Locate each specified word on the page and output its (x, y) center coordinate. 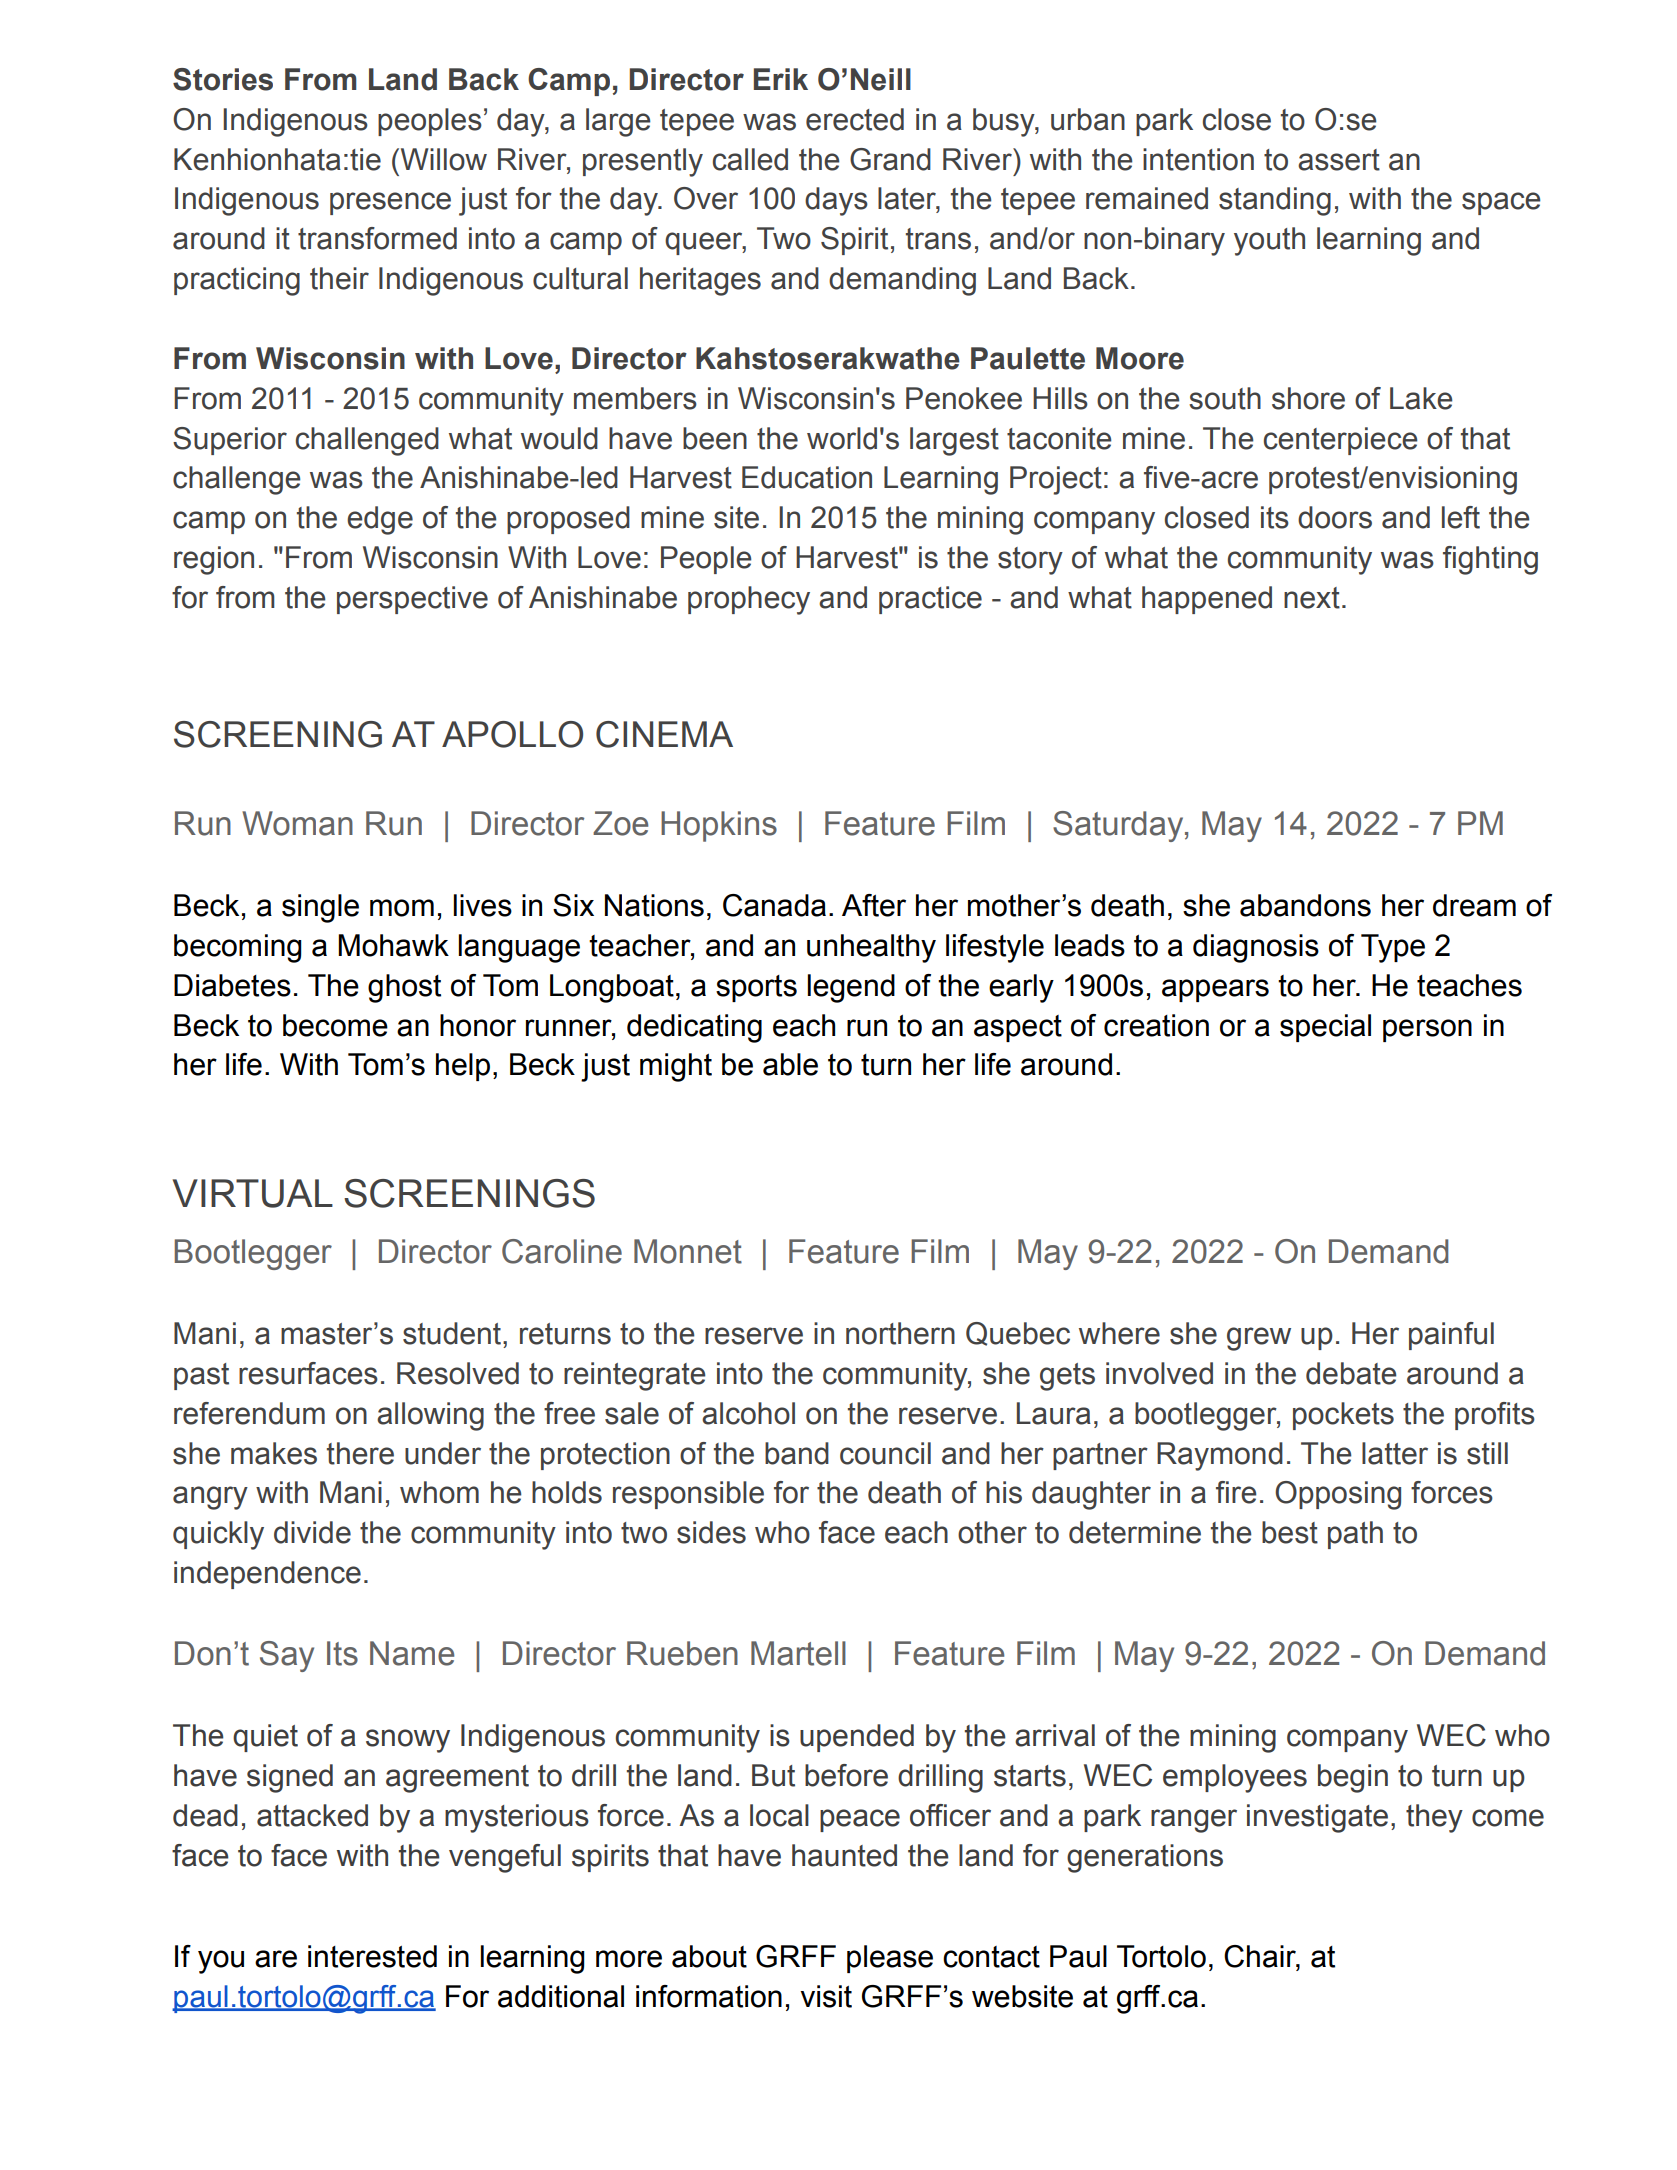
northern (900, 1333)
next (1312, 598)
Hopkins (719, 826)
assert (1339, 160)
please (890, 1959)
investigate (1317, 1818)
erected (855, 119)
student (453, 1333)
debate (1351, 1373)
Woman (297, 823)
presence (390, 203)
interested (372, 1956)
